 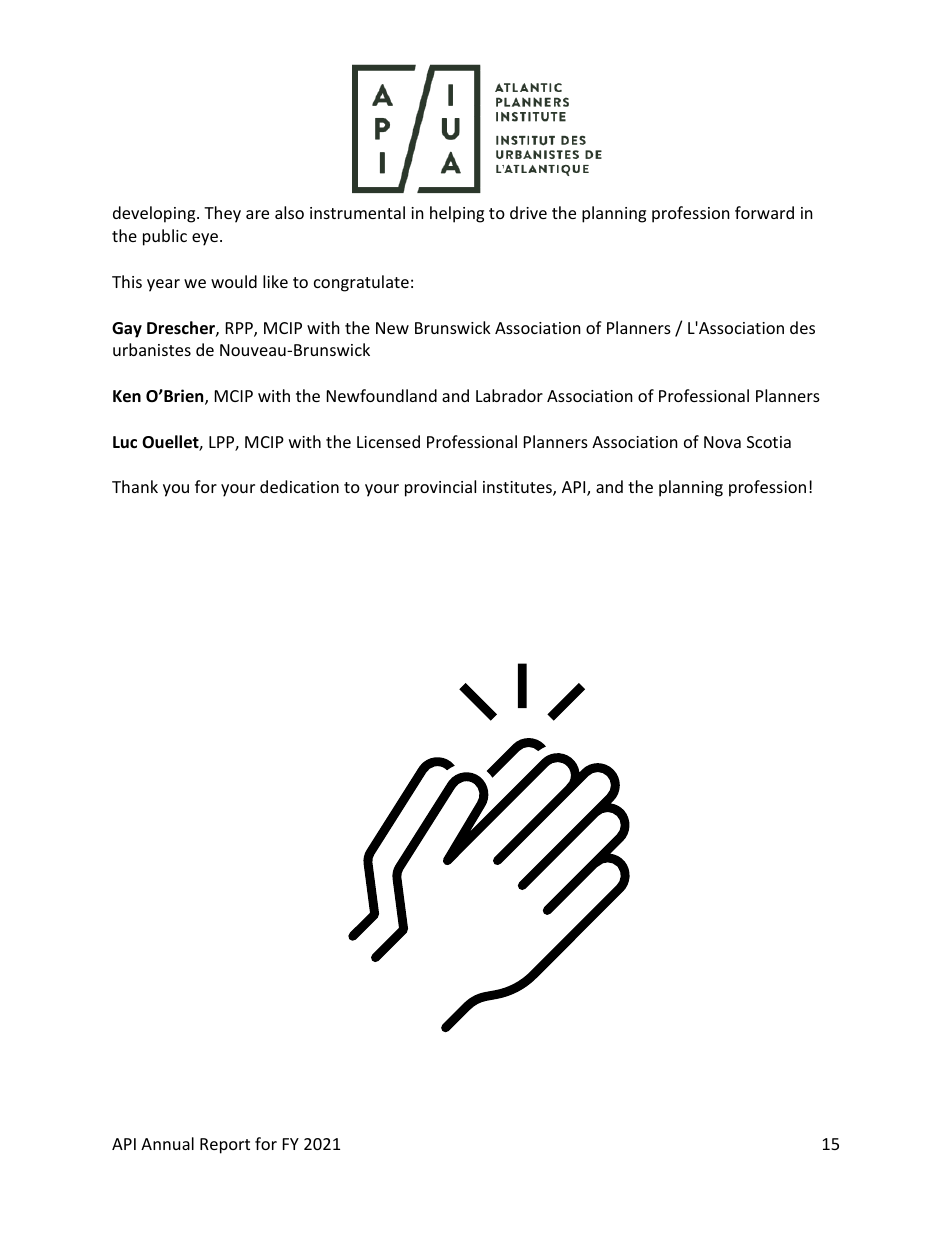 I want to click on helping, so click(x=457, y=214).
